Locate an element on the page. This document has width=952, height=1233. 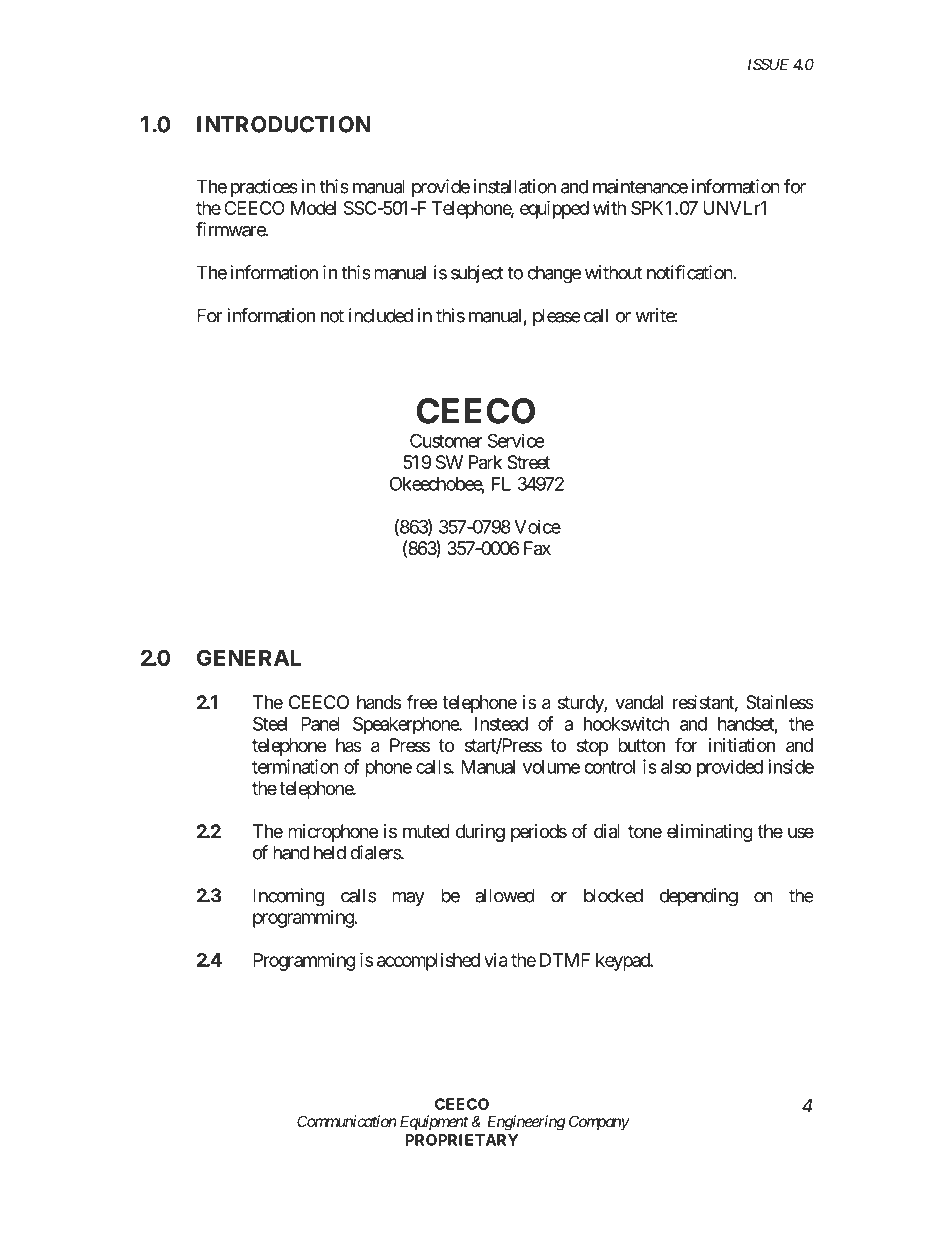
installation is located at coordinates (515, 186).
